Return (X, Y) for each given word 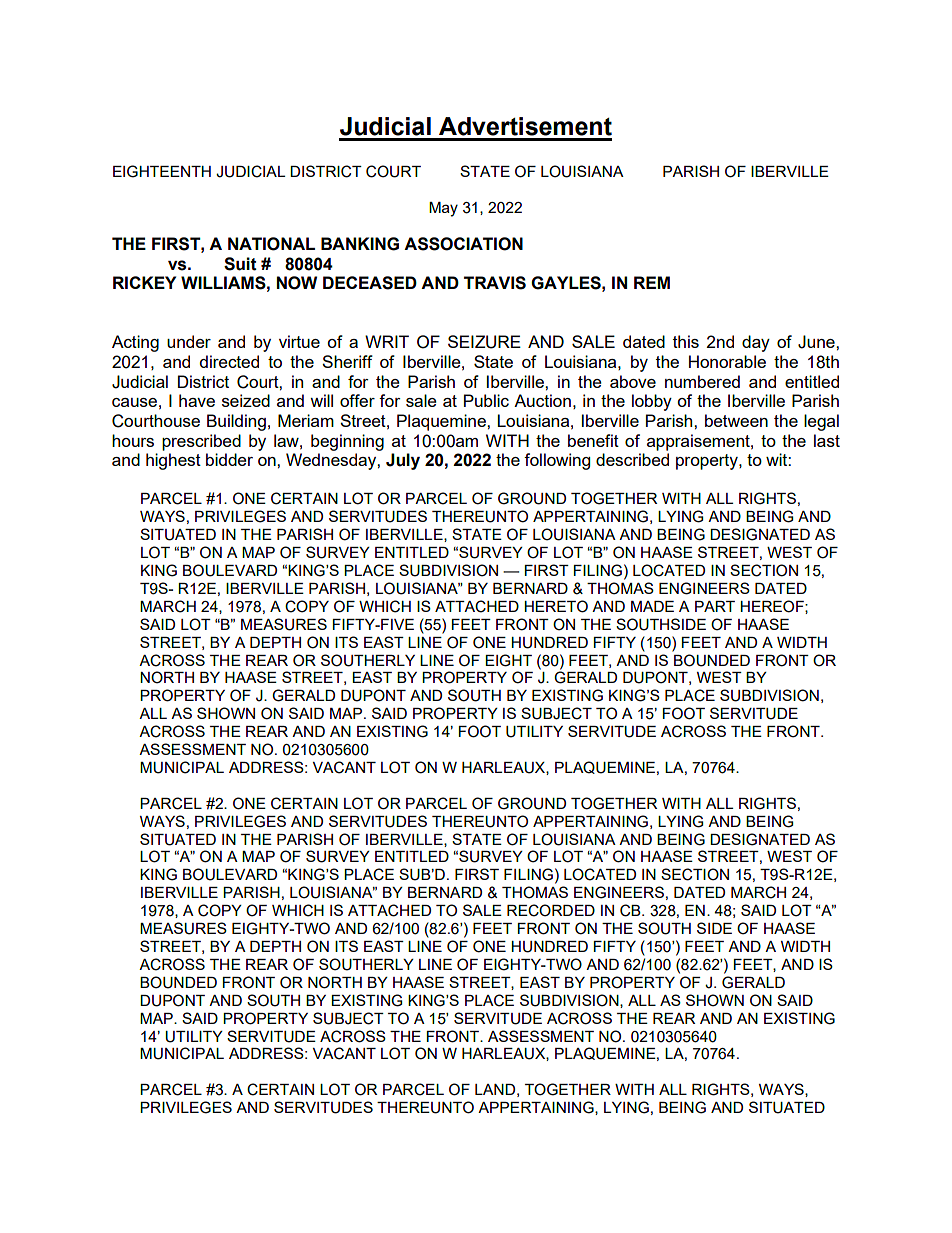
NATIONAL (271, 244)
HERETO (556, 606)
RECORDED (551, 910)
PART (715, 606)
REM (652, 282)
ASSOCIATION (463, 244)
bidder (229, 459)
